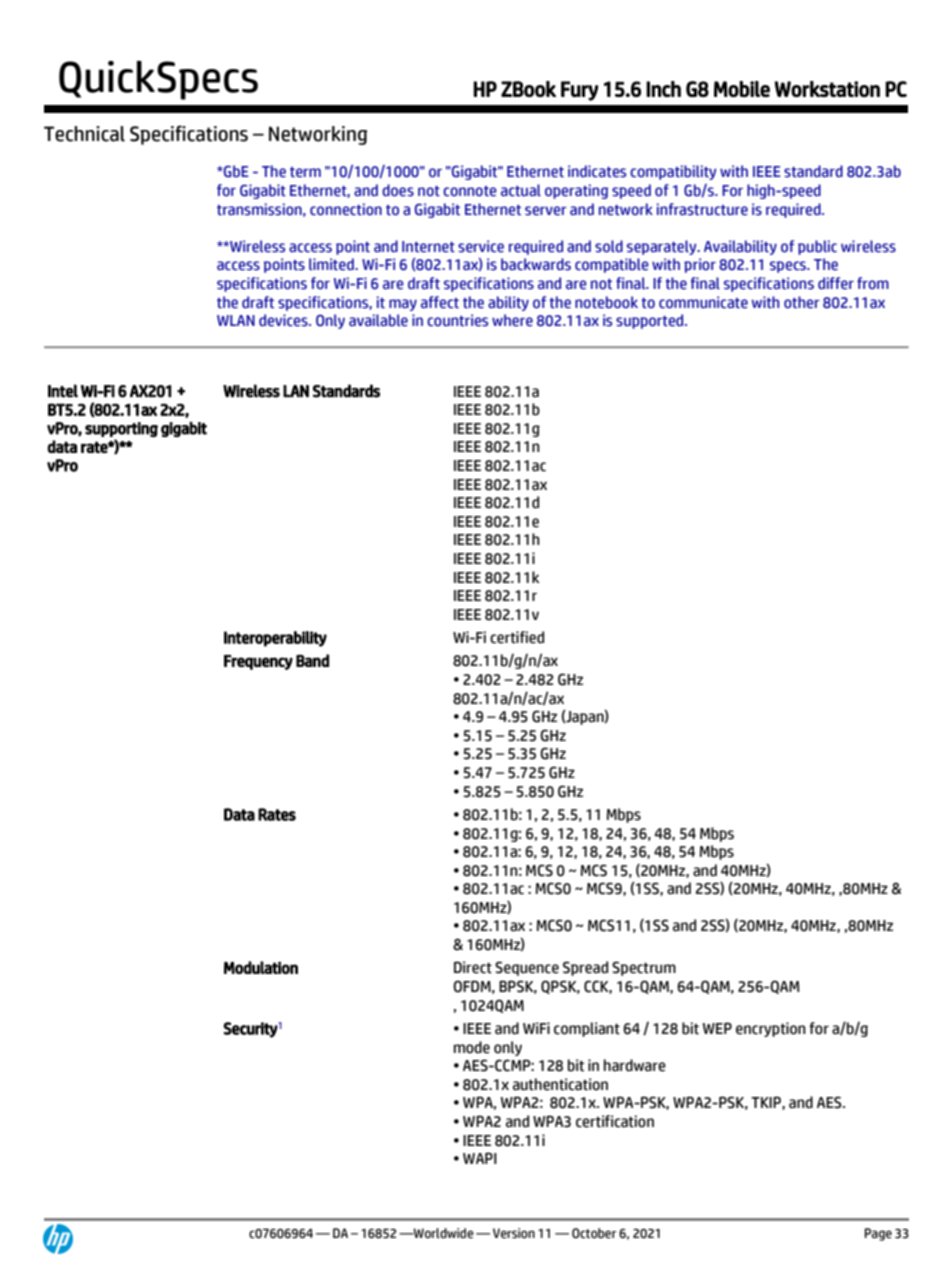 The image size is (952, 1270). What do you see at coordinates (470, 191) in the screenshot?
I see `connote` at bounding box center [470, 191].
